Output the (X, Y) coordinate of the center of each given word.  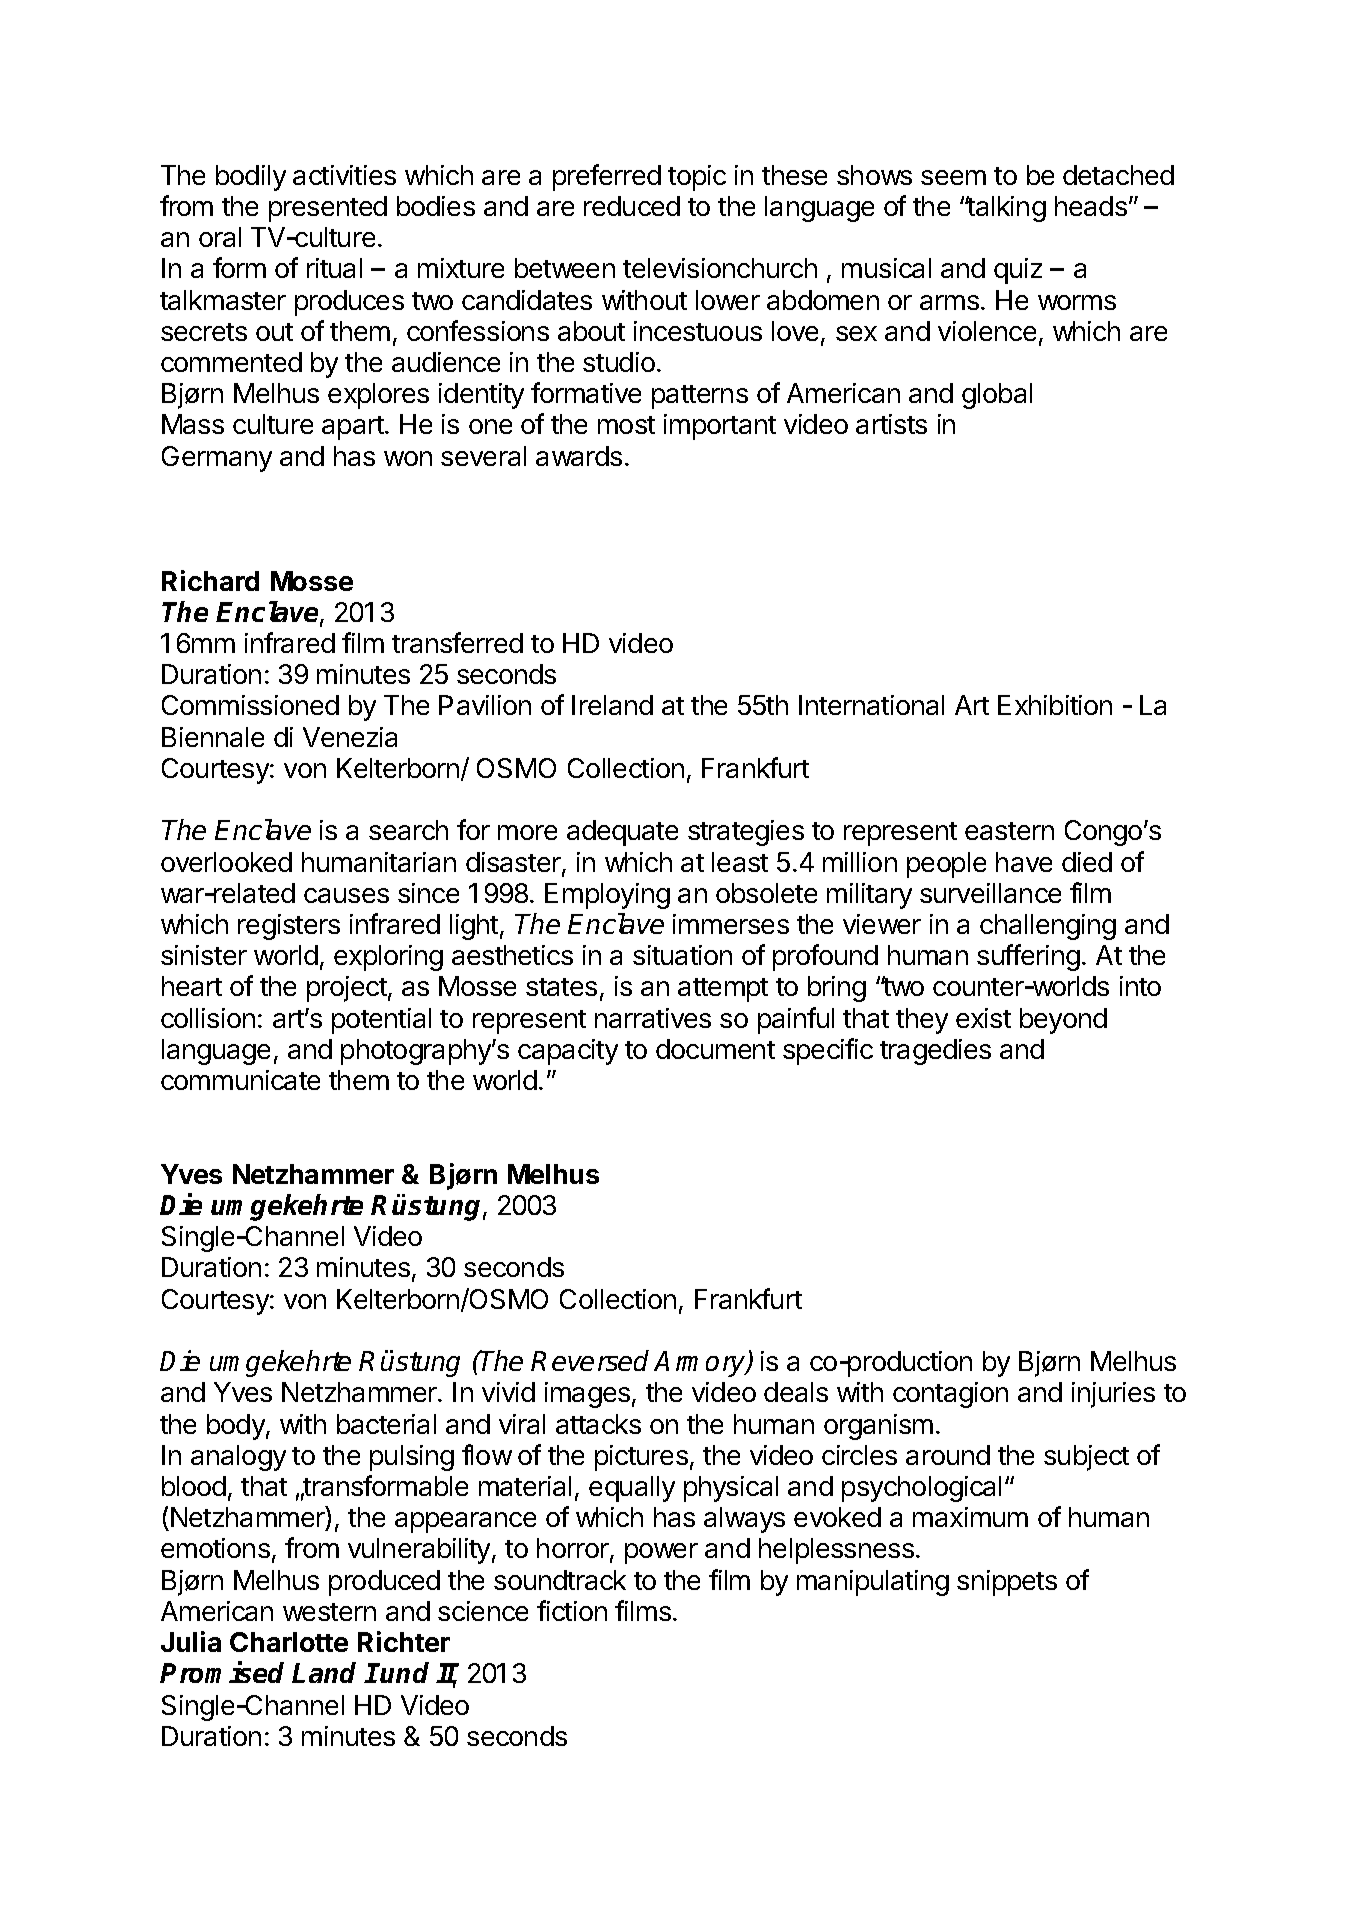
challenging (1048, 927)
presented (328, 209)
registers (289, 927)
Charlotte (289, 1642)
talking (1005, 209)
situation (682, 955)
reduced (632, 206)
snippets (1007, 1583)
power (661, 1553)
